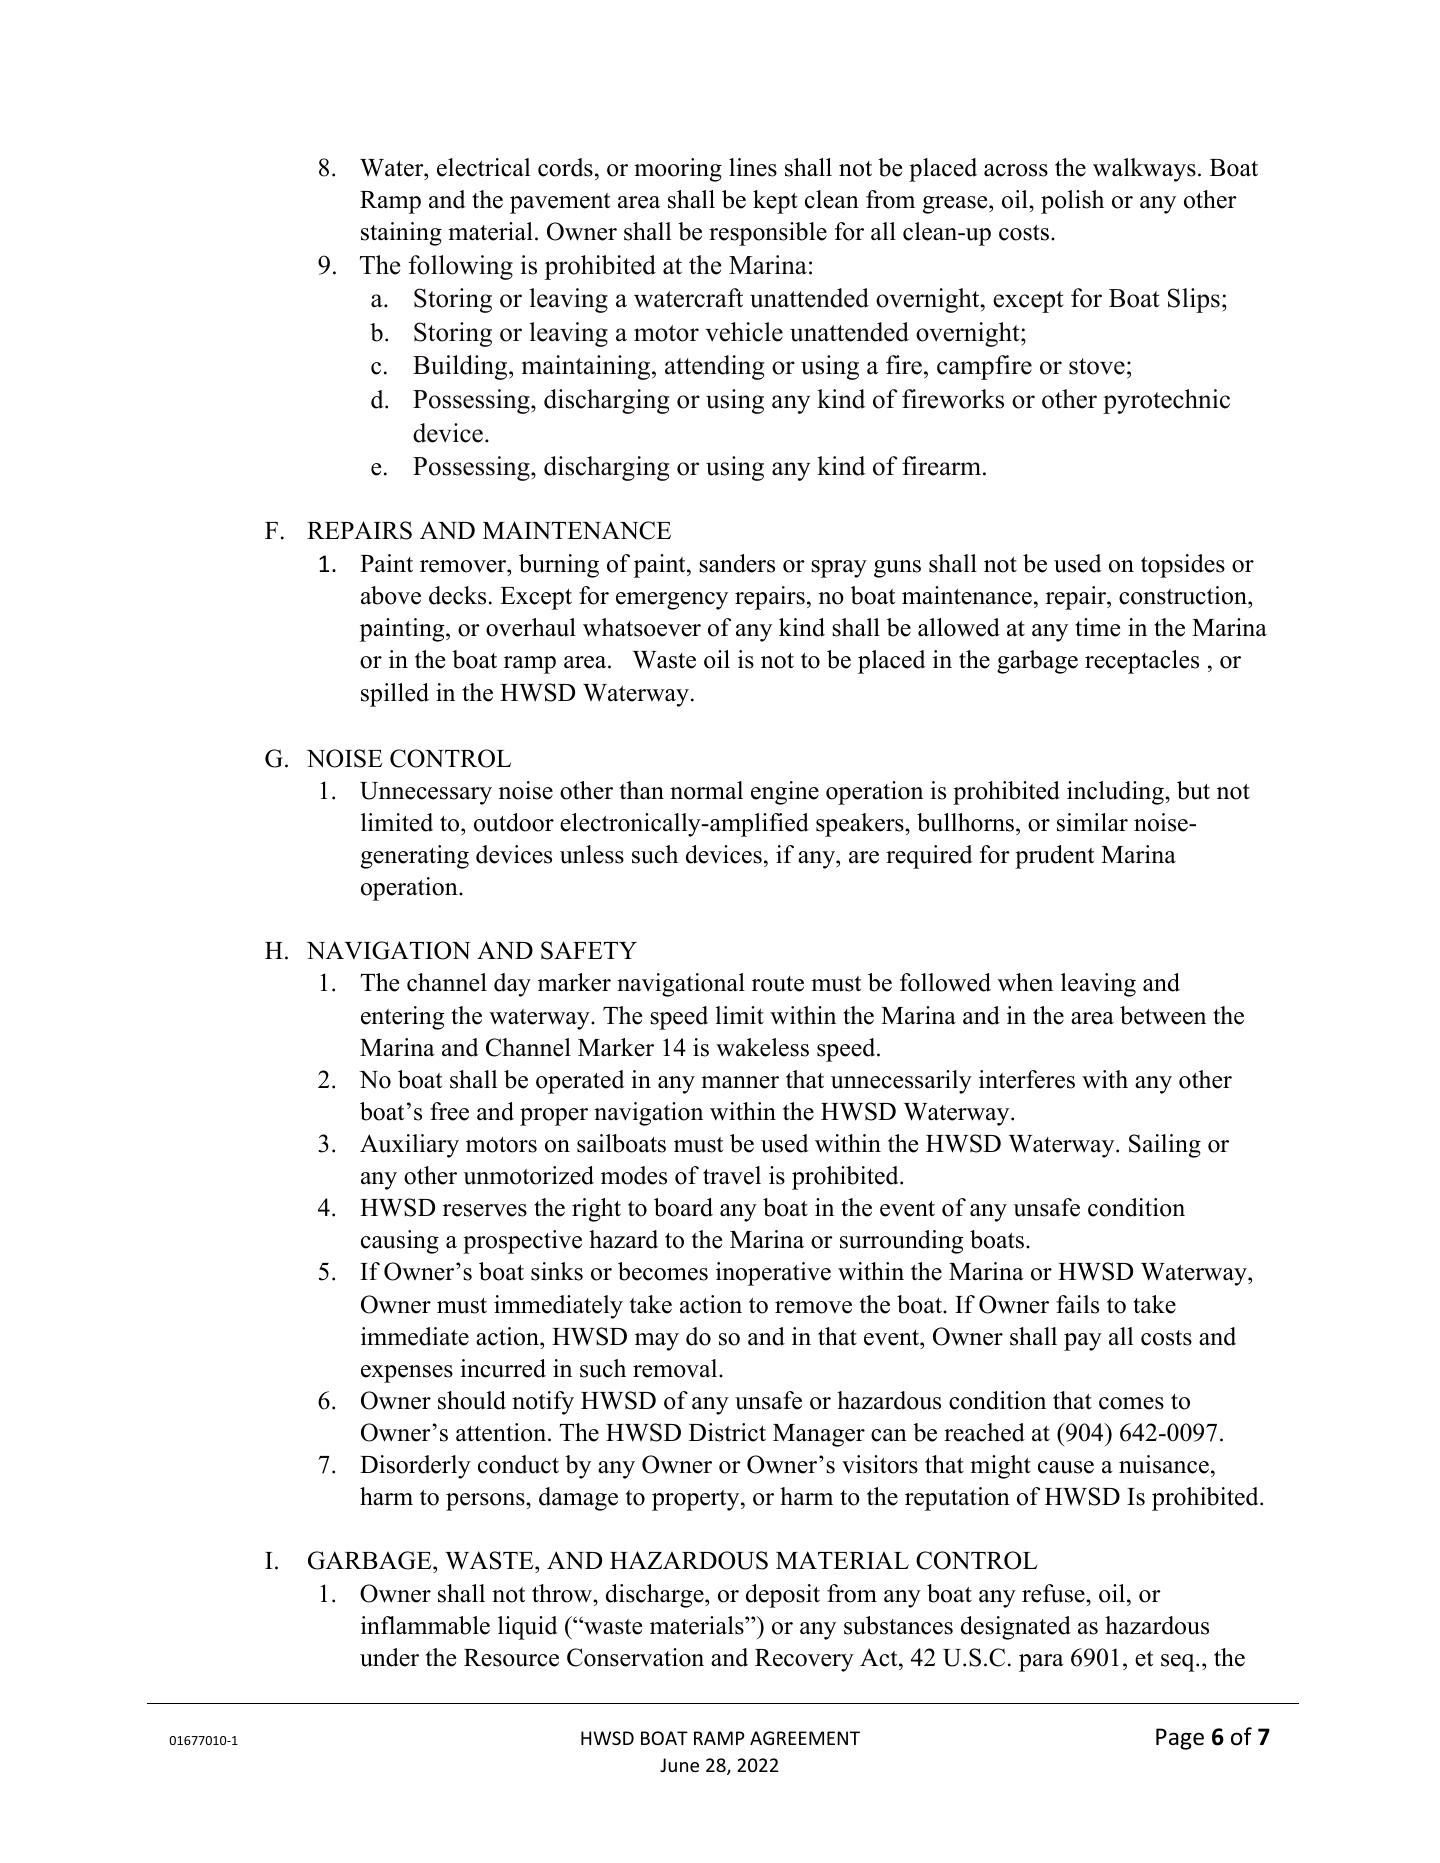 This document has width=1440, height=1863. Describe the element at coordinates (775, 202) in the document. I see `kept` at that location.
